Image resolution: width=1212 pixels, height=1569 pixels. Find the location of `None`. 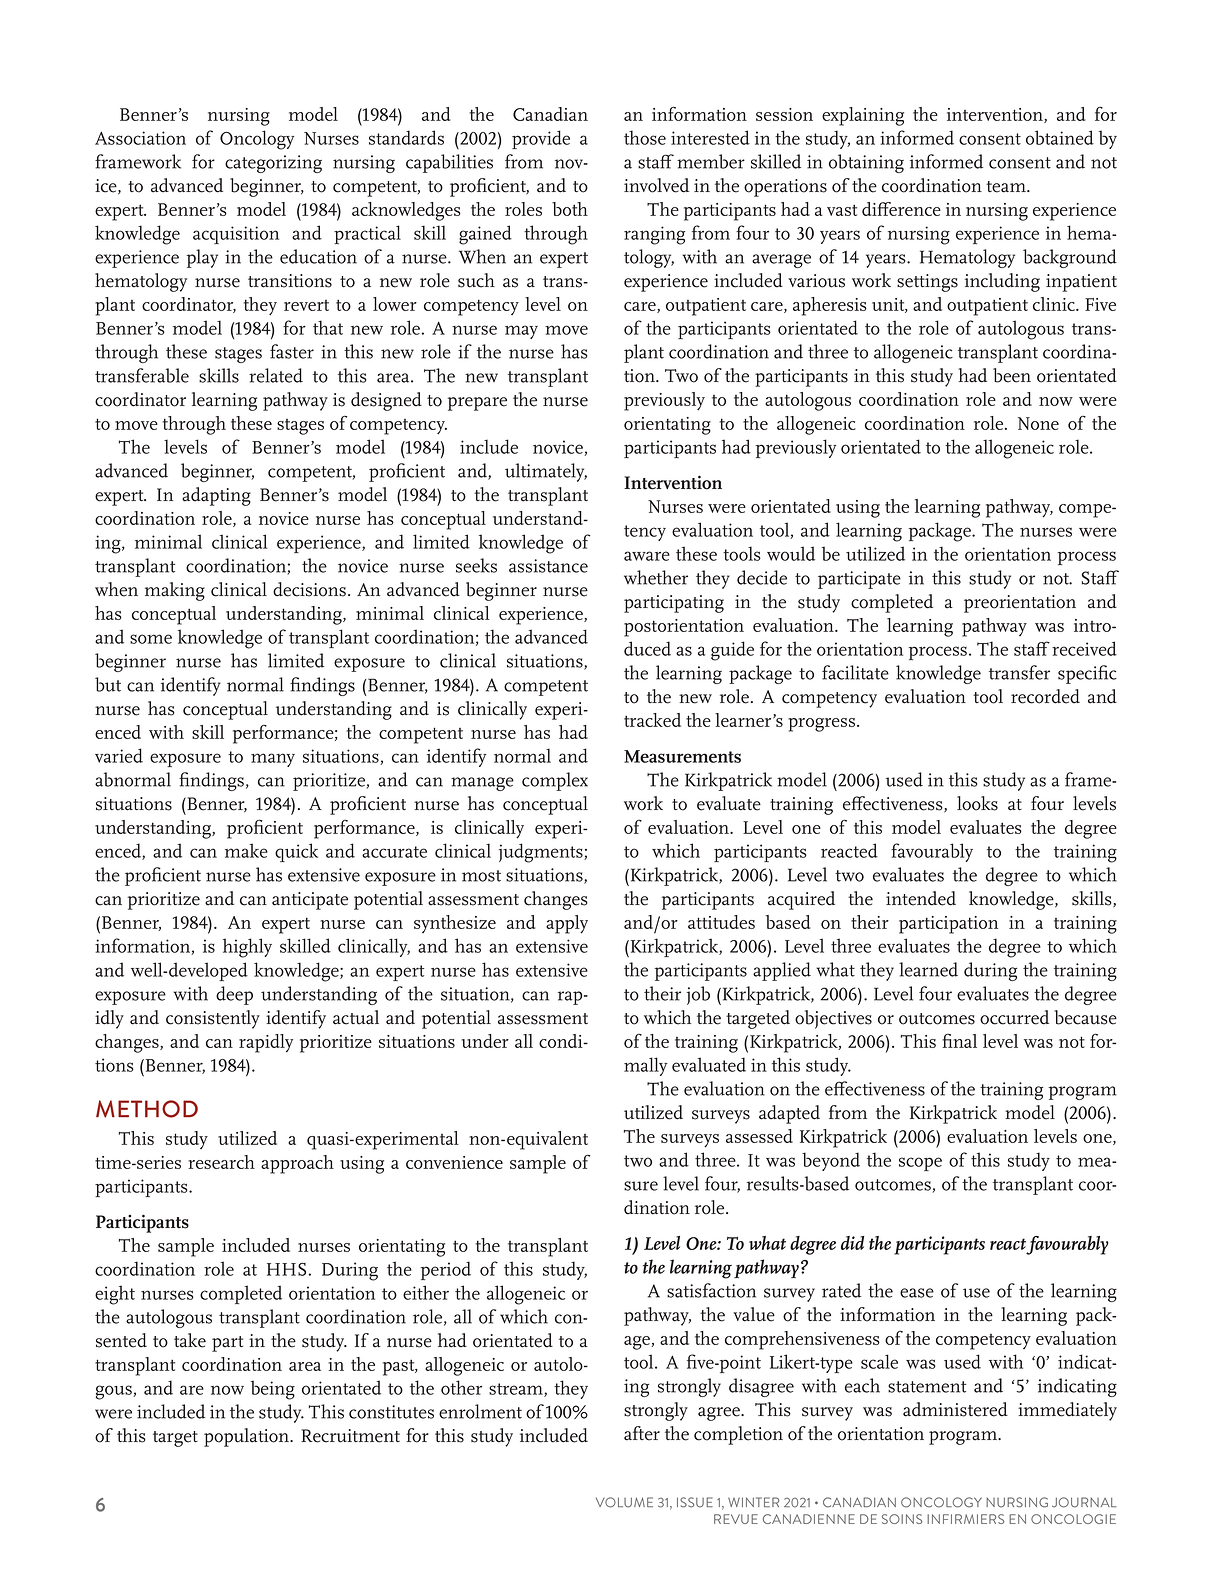

None is located at coordinates (1038, 423).
